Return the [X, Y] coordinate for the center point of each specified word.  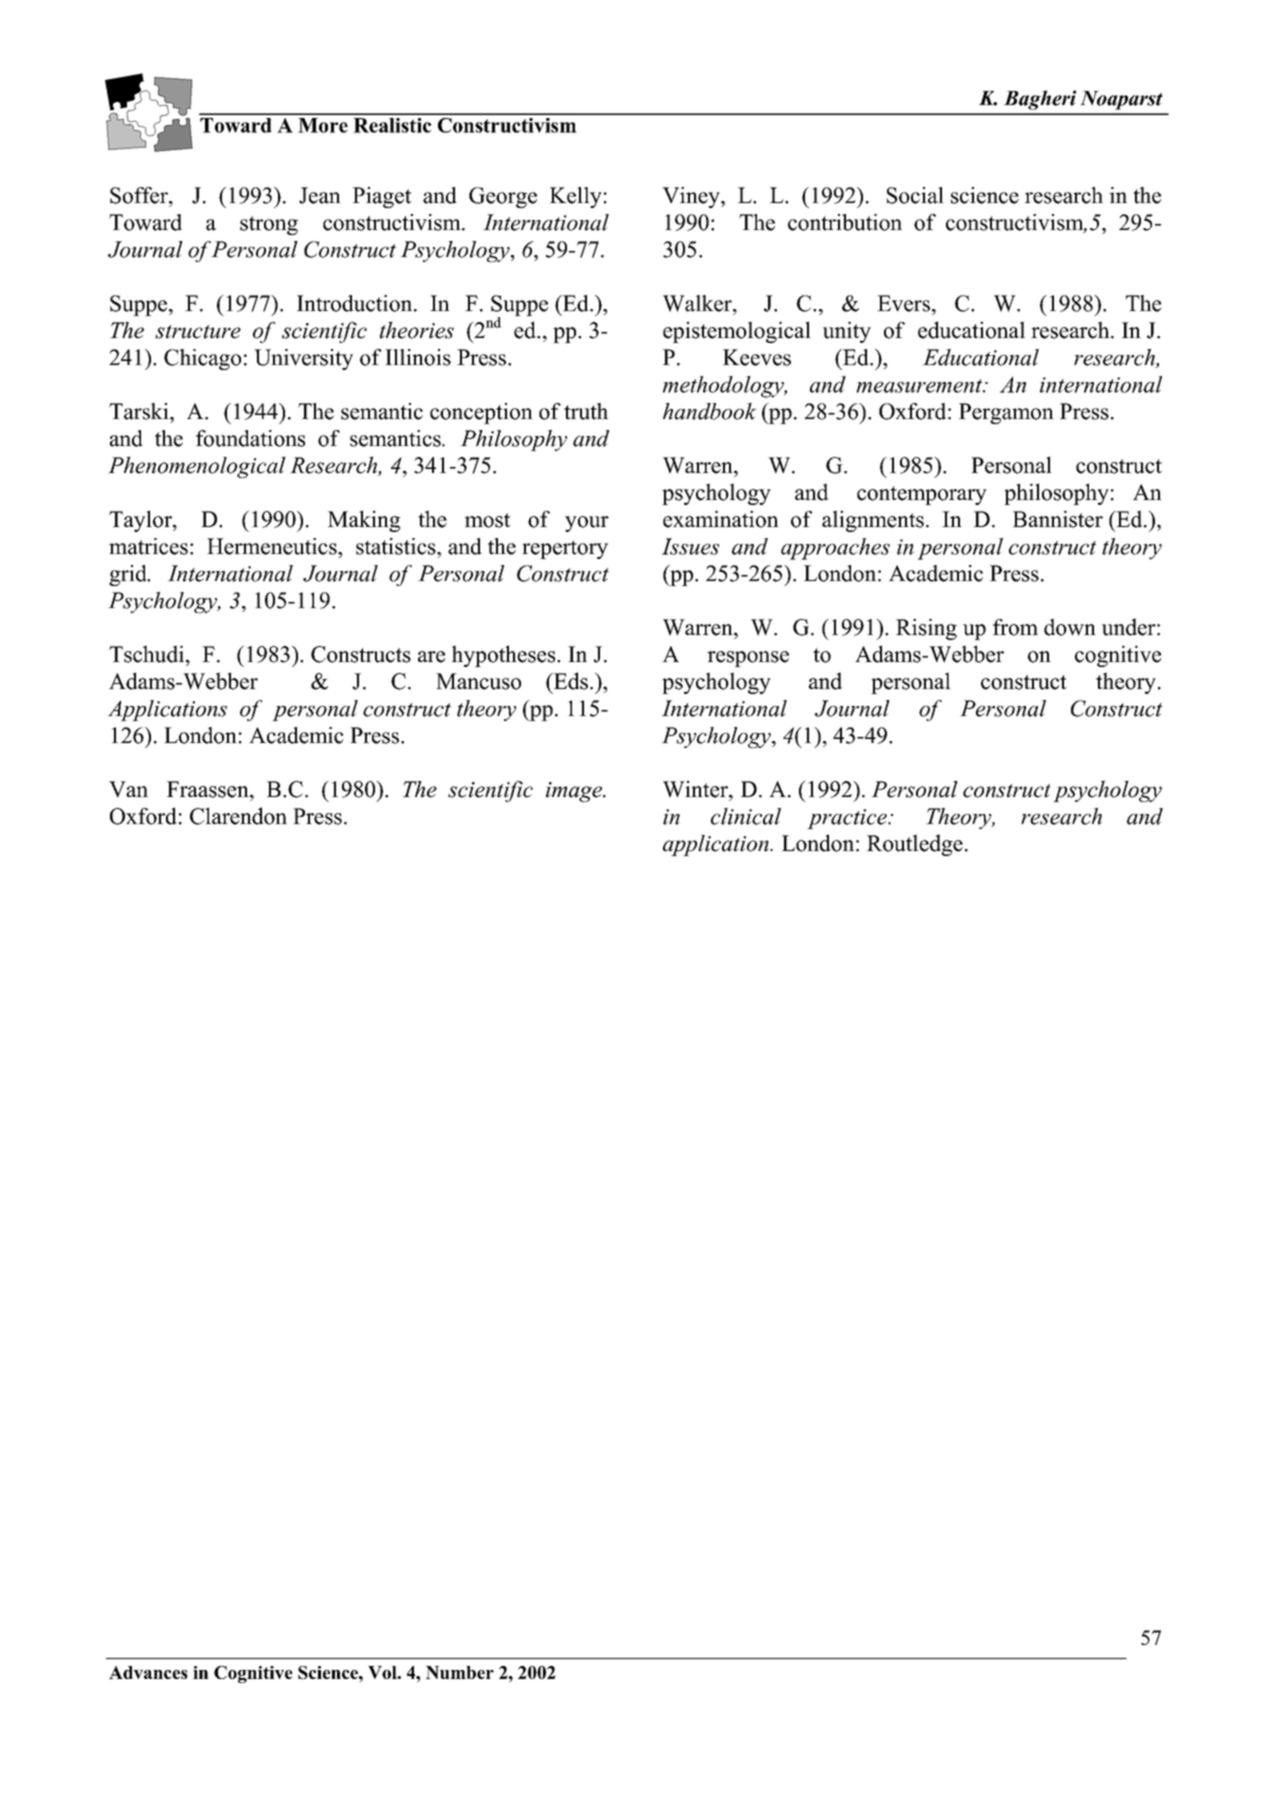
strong [269, 225]
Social [915, 195]
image [575, 792]
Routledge [915, 845]
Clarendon [238, 816]
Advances [148, 1672]
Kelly [576, 197]
